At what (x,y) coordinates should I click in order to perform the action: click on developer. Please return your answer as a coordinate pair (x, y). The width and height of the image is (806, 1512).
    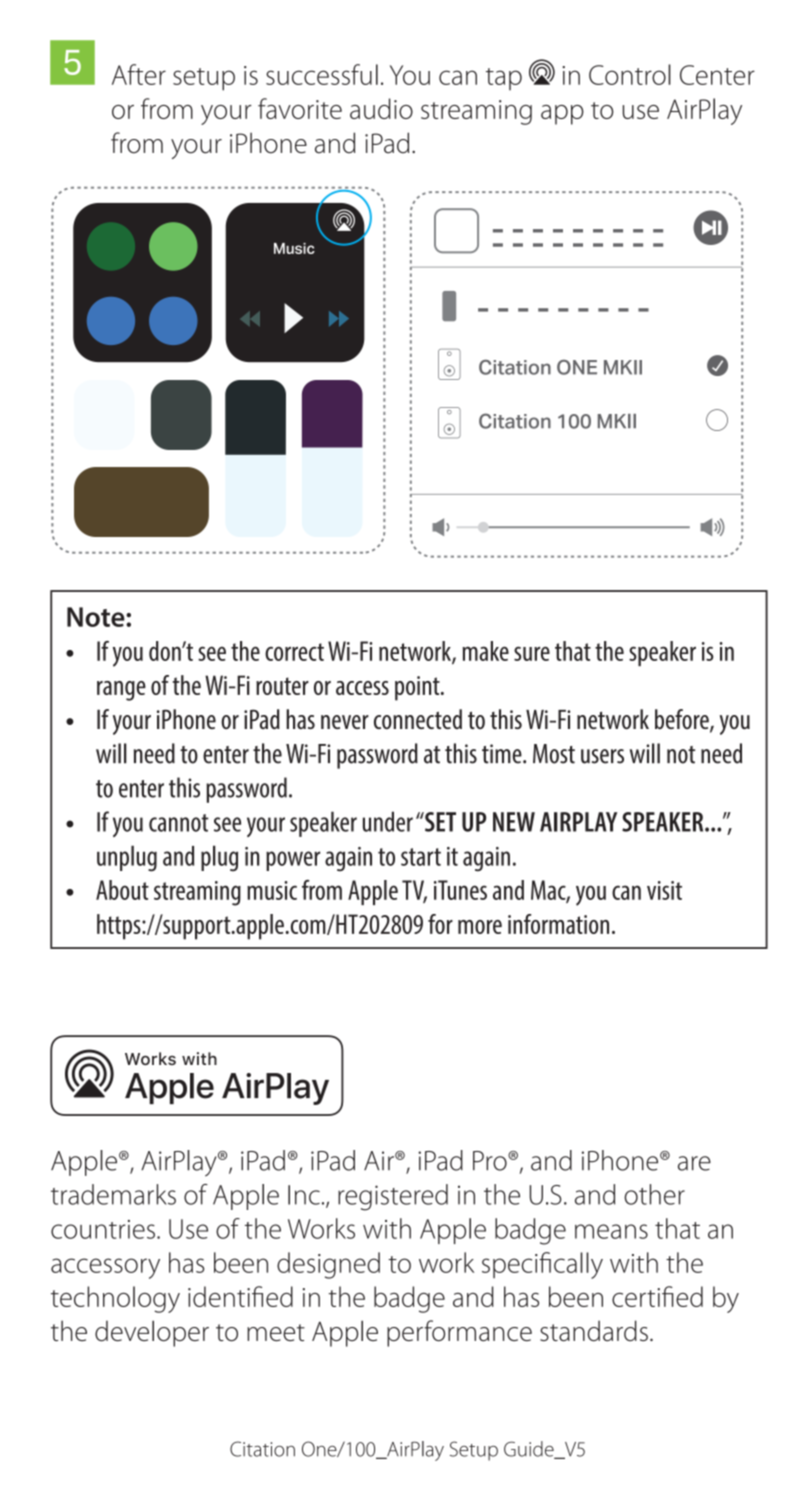
    Looking at the image, I should click on (152, 1333).
